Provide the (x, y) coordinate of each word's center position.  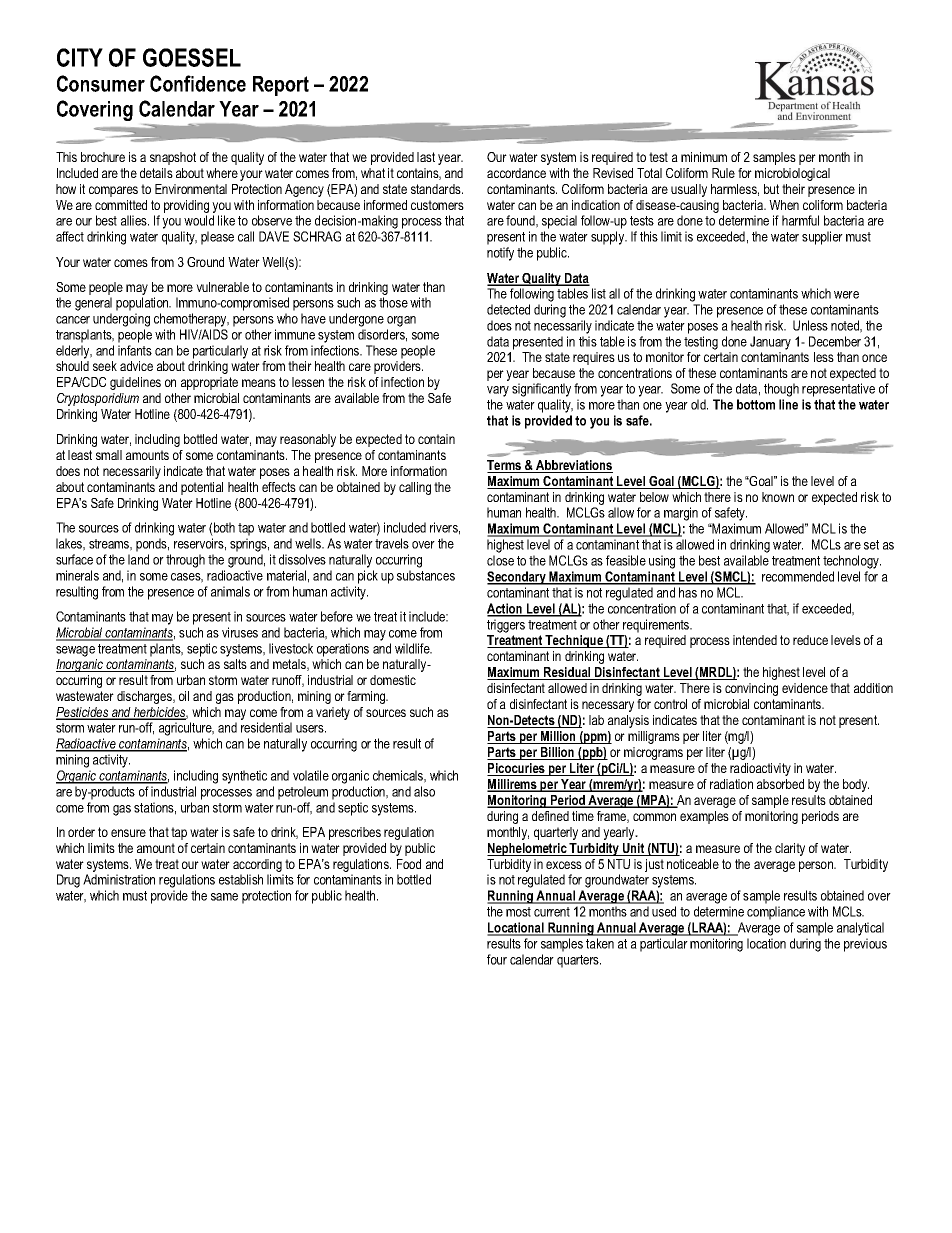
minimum (704, 157)
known (778, 497)
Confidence (198, 83)
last (426, 157)
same (224, 897)
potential (202, 488)
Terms (505, 466)
